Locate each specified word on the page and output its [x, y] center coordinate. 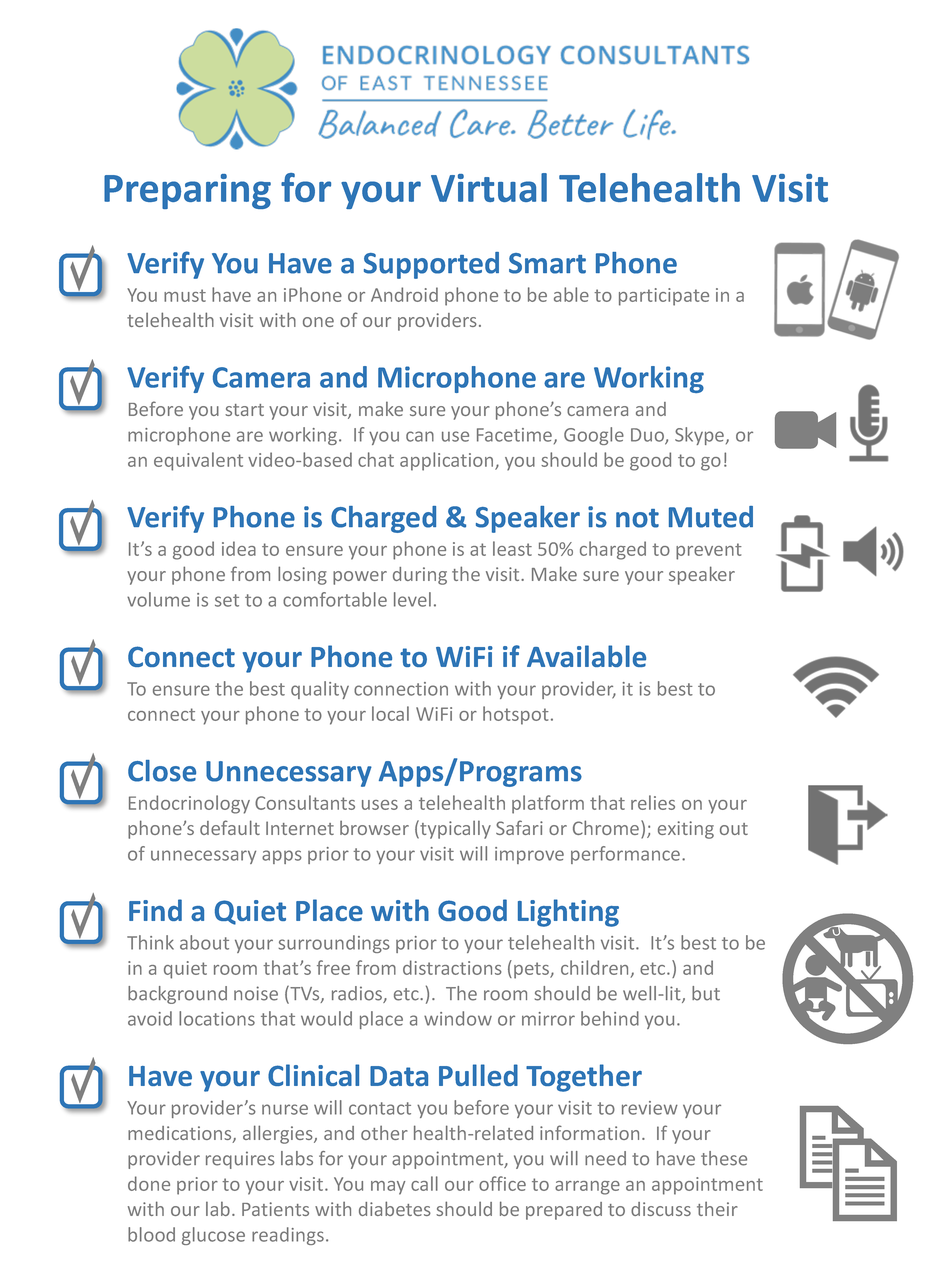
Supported [431, 265]
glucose [213, 1236]
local [390, 713]
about [204, 942]
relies [653, 802]
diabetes [395, 1208]
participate [664, 297]
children [596, 969]
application [448, 461]
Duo [648, 436]
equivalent [198, 461]
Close [162, 771]
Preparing [187, 191]
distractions [452, 967]
